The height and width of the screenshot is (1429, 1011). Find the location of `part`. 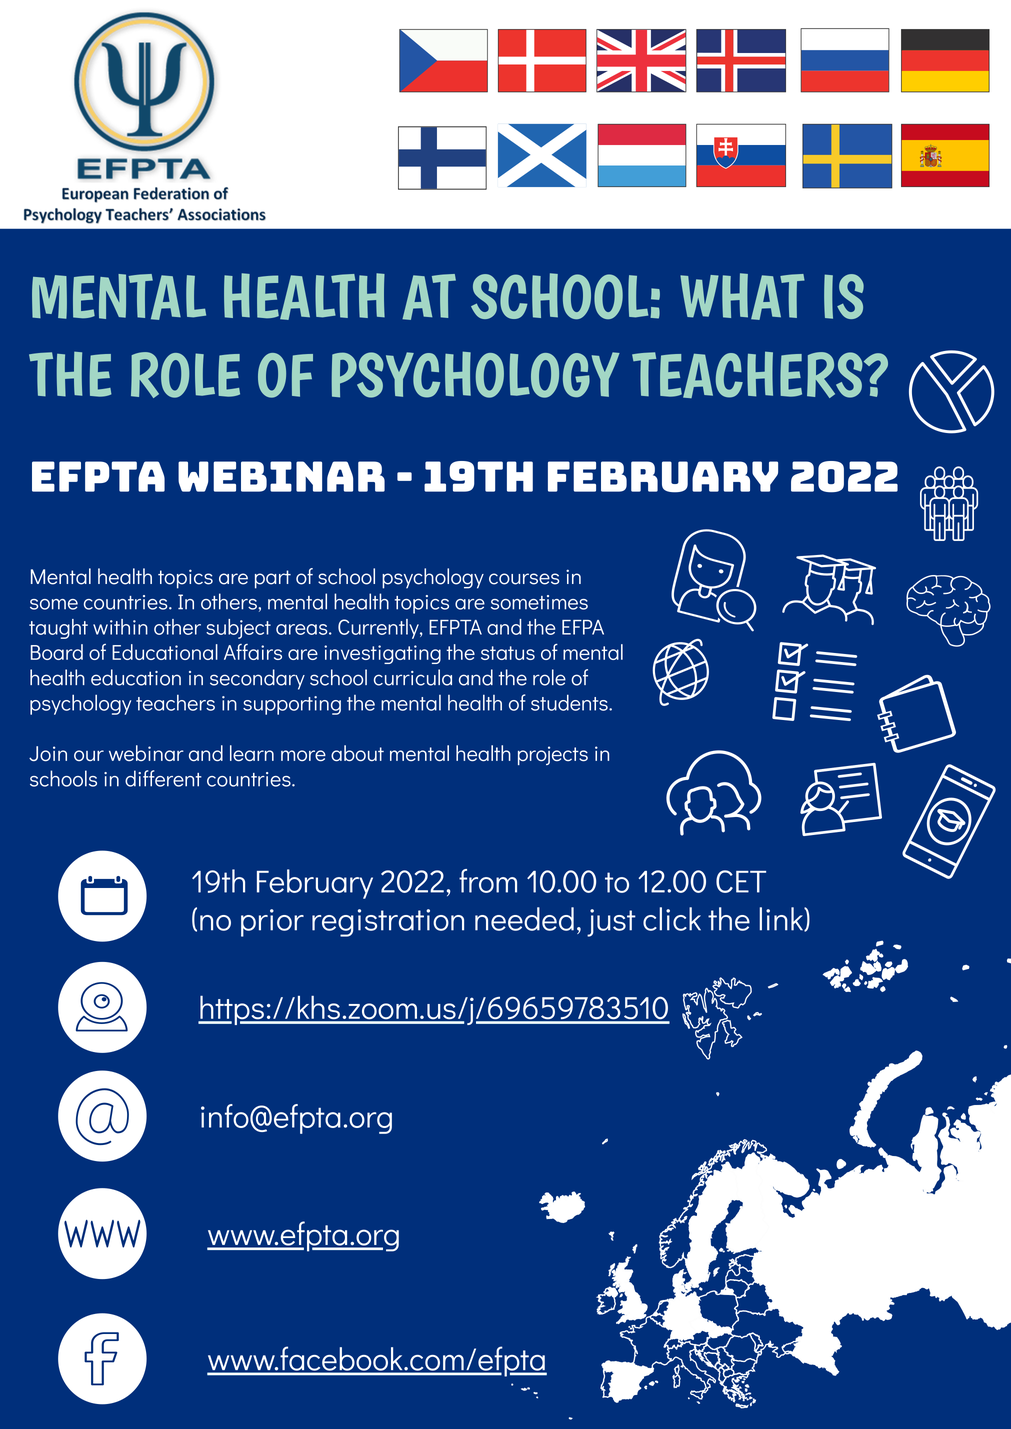

part is located at coordinates (273, 579).
